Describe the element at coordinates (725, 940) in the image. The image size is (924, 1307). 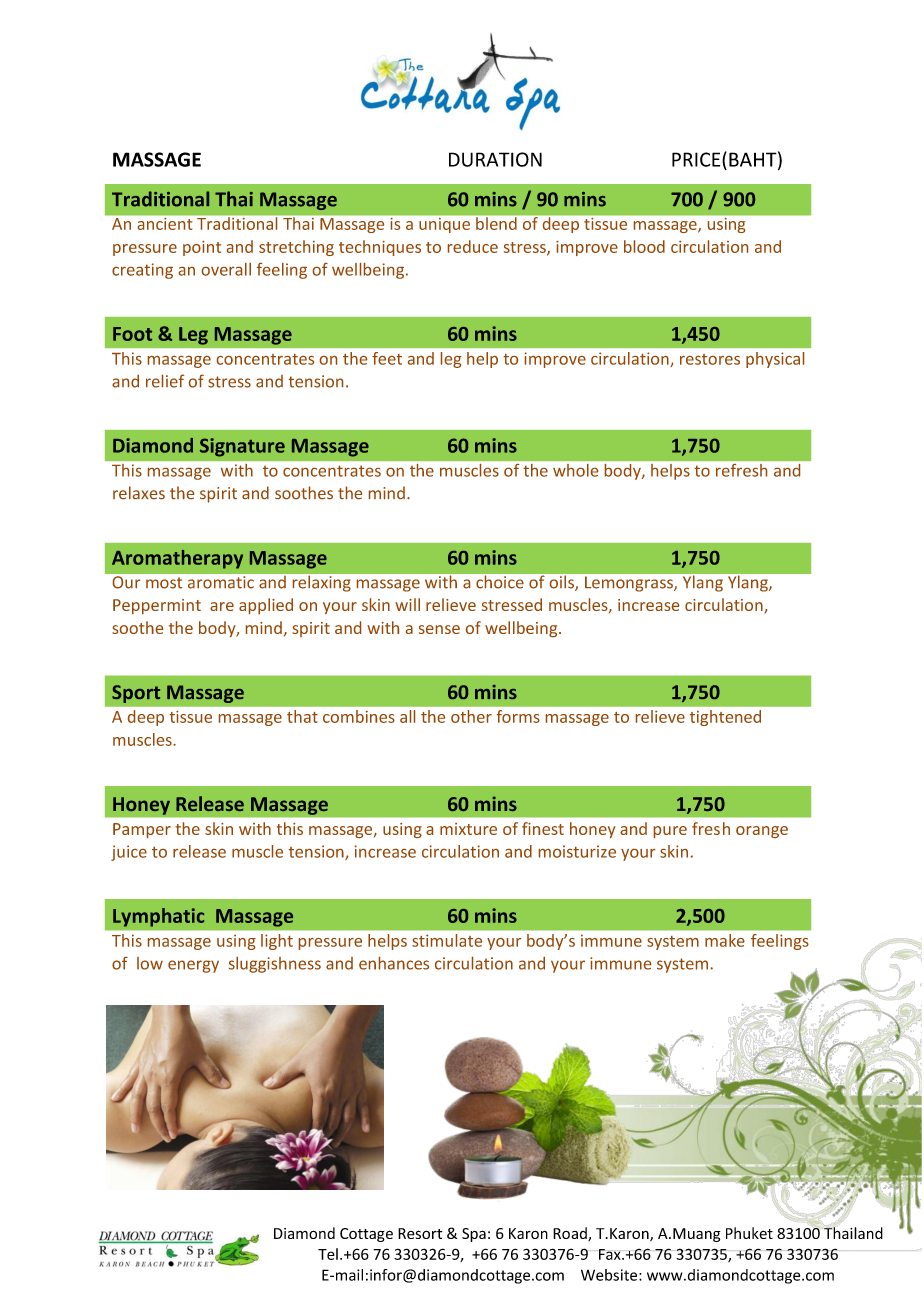
I see `make` at that location.
